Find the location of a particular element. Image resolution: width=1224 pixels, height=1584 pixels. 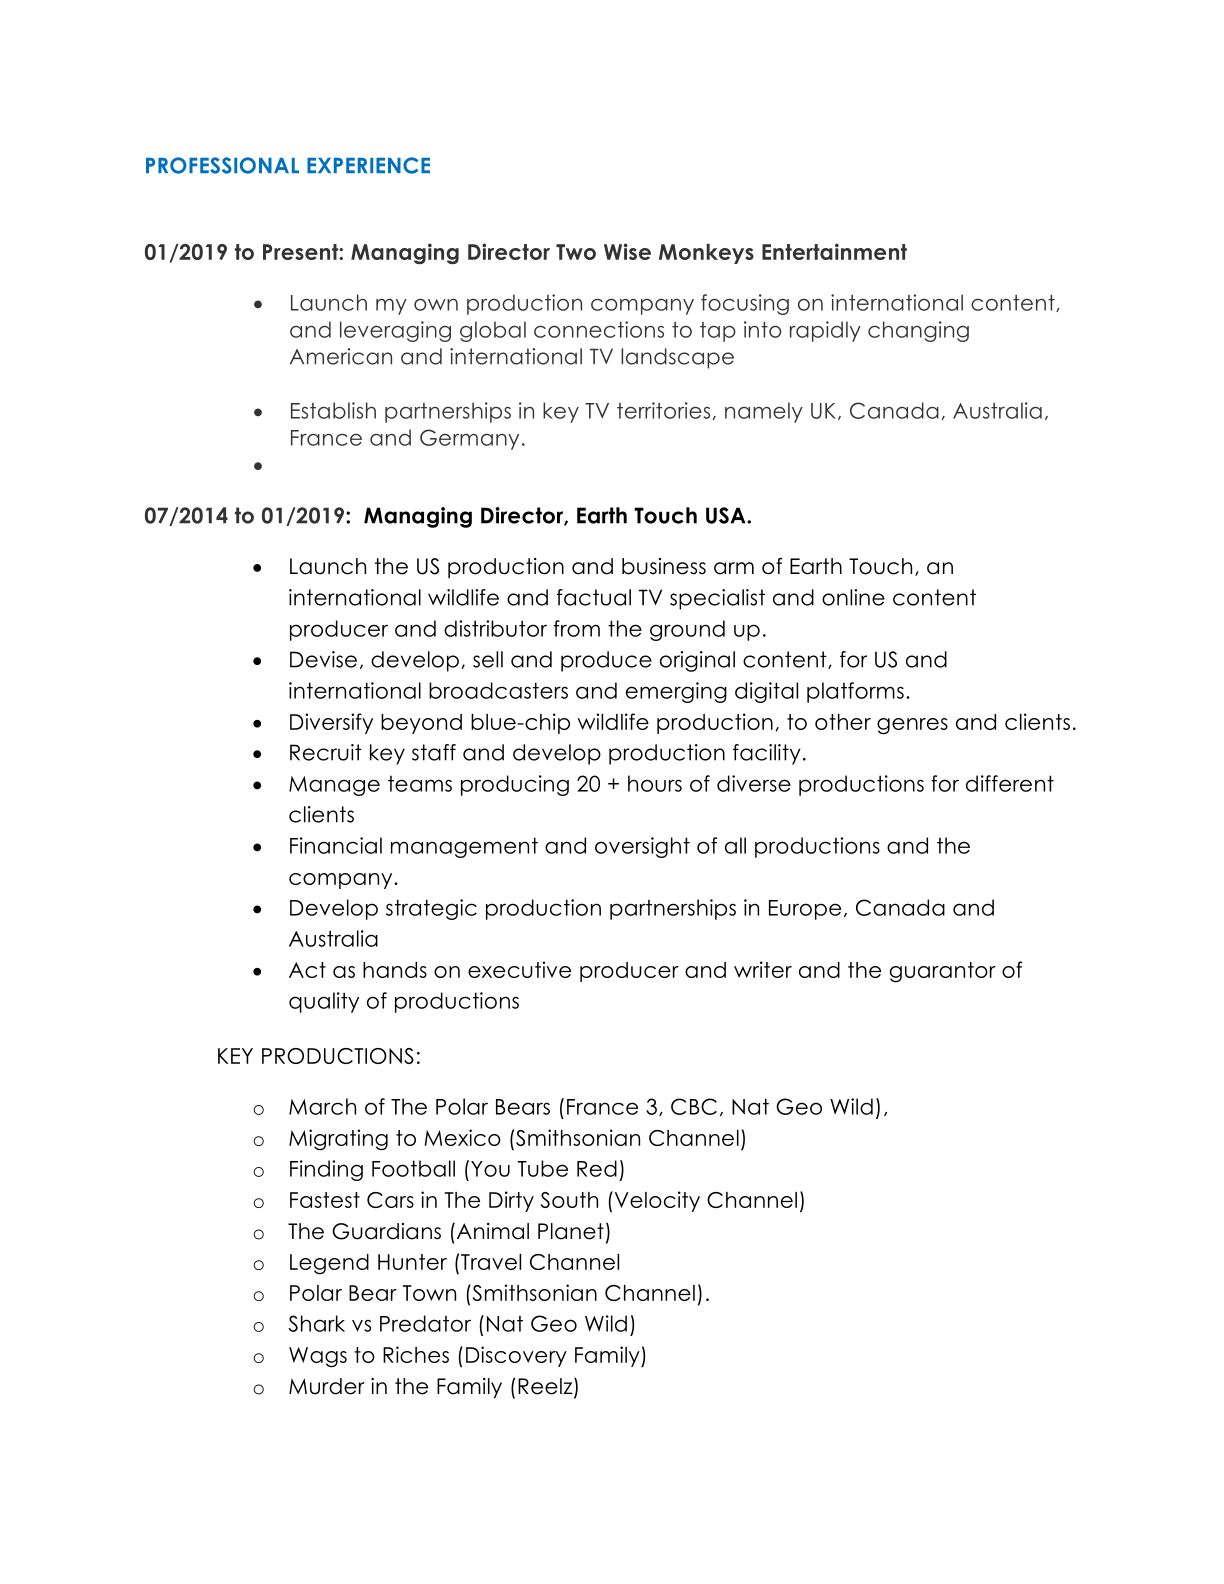

hours is located at coordinates (655, 783).
